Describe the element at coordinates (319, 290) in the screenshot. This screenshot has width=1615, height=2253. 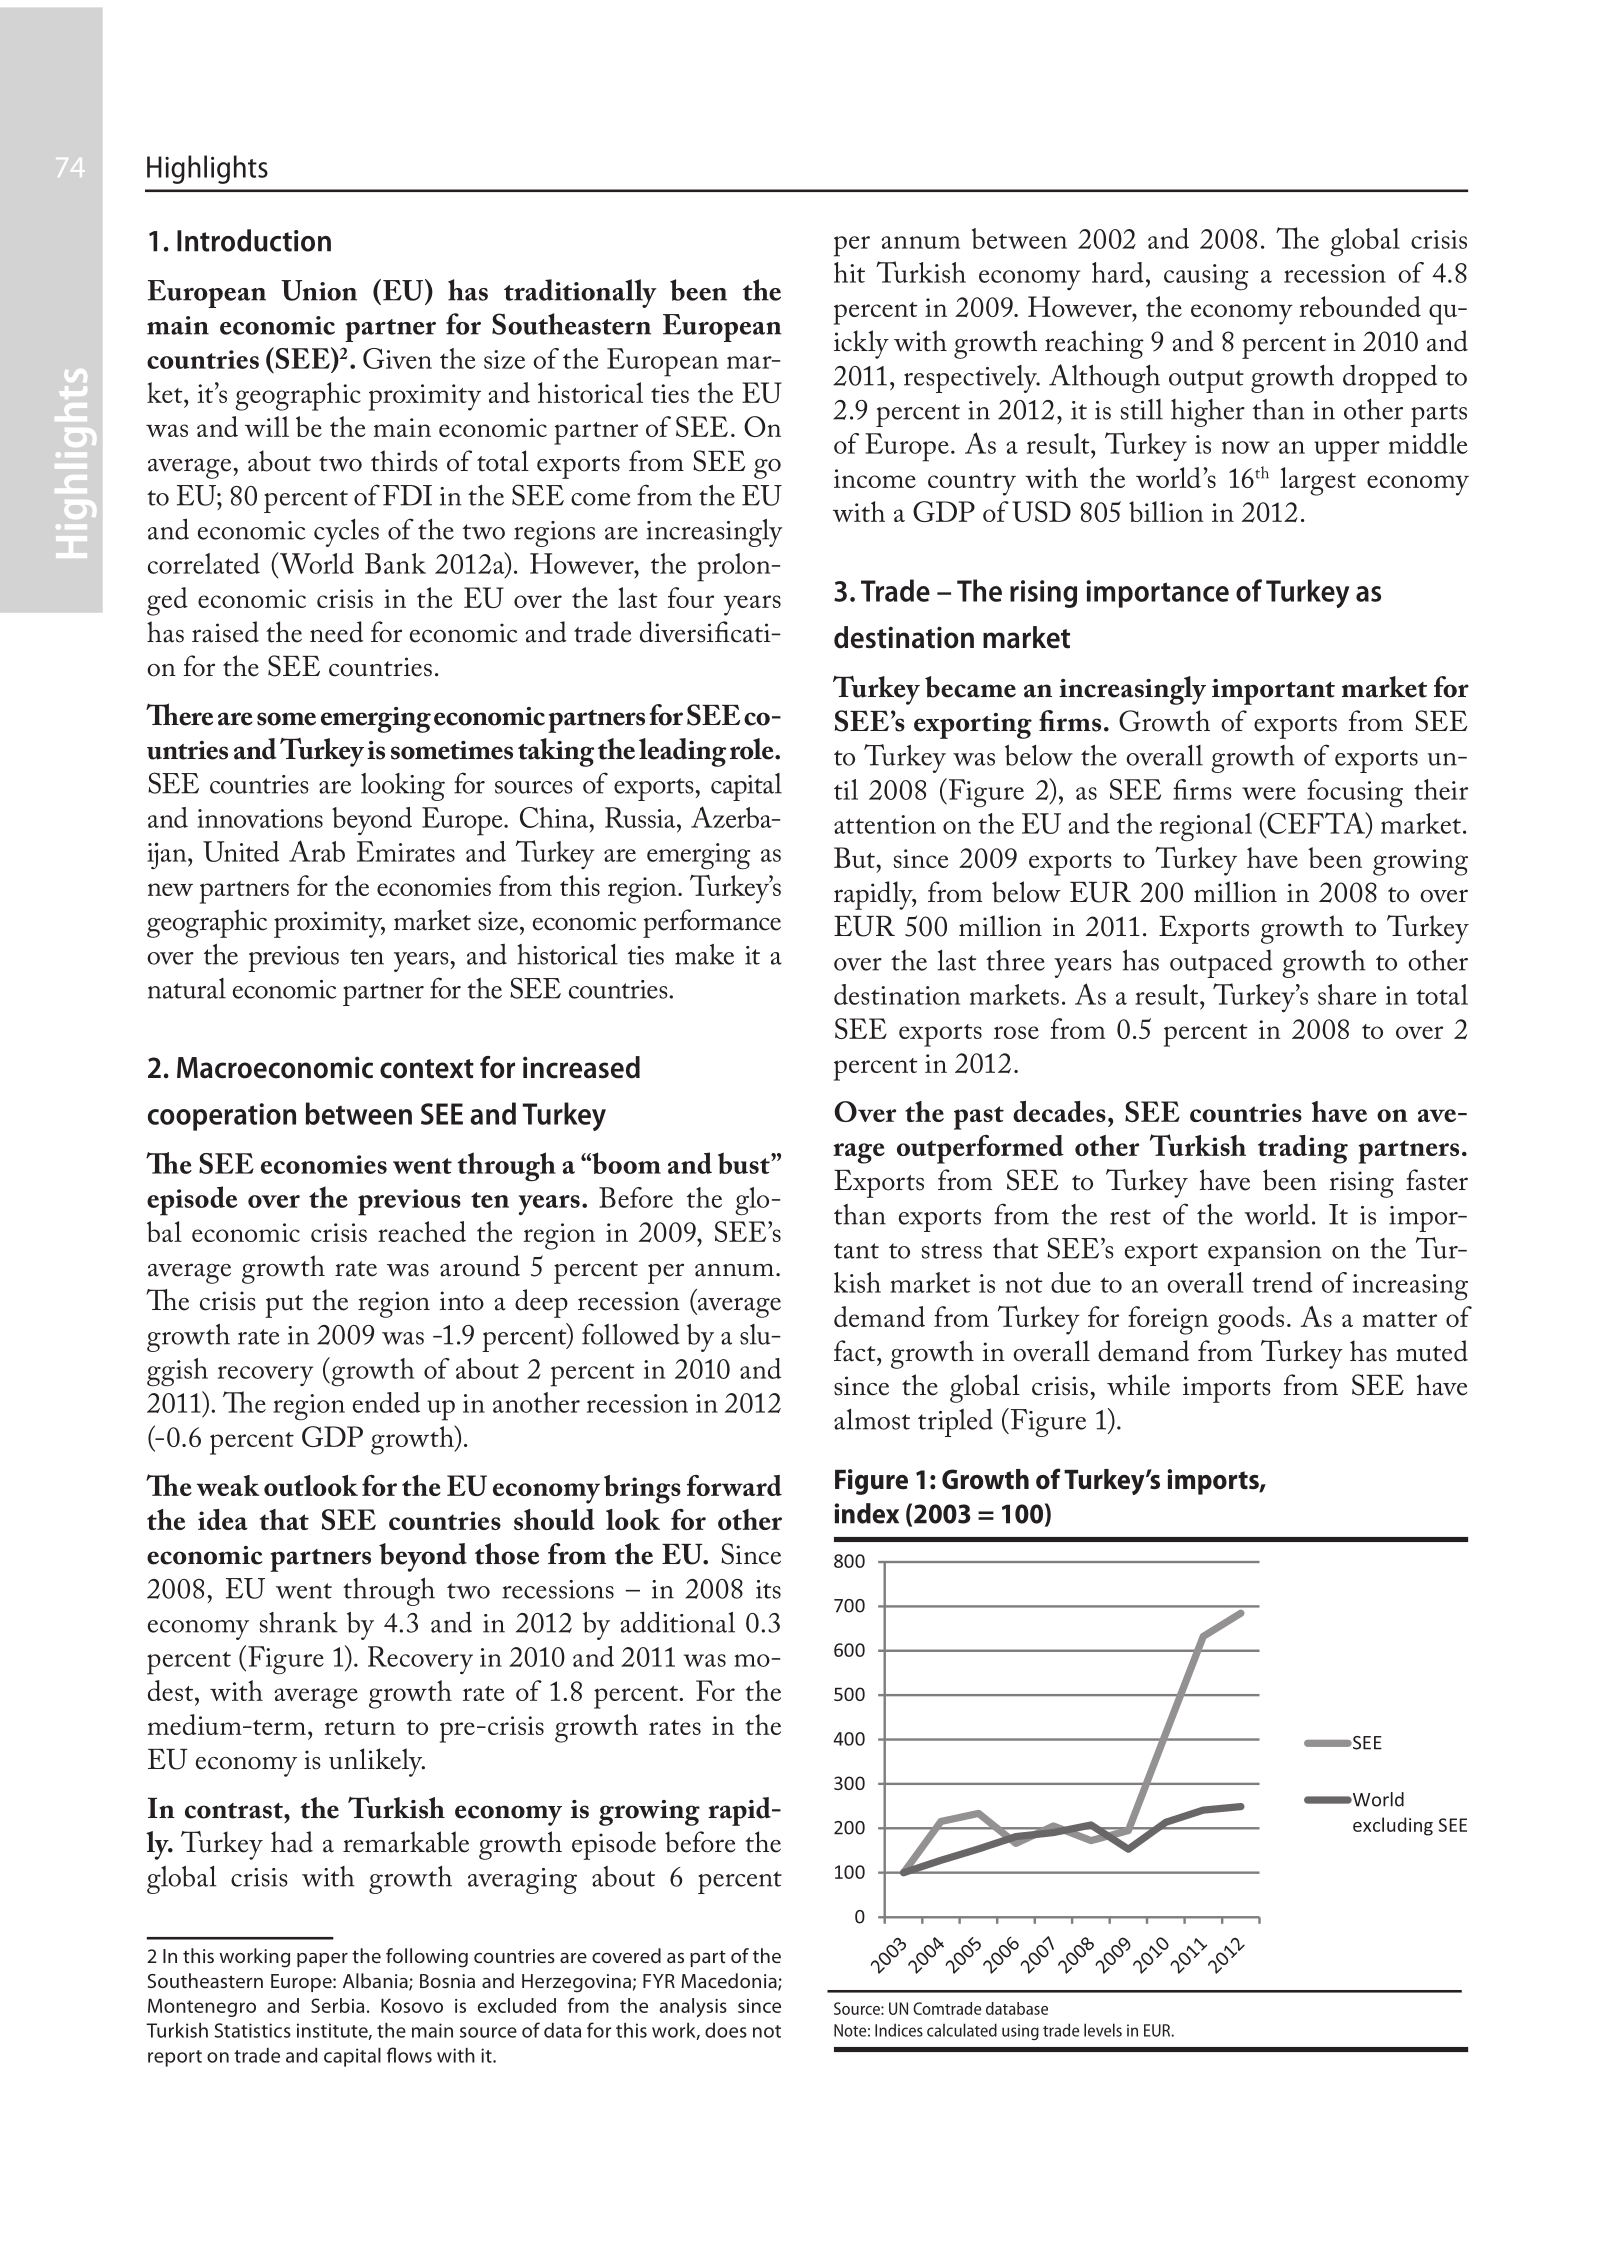
I see `Union` at that location.
